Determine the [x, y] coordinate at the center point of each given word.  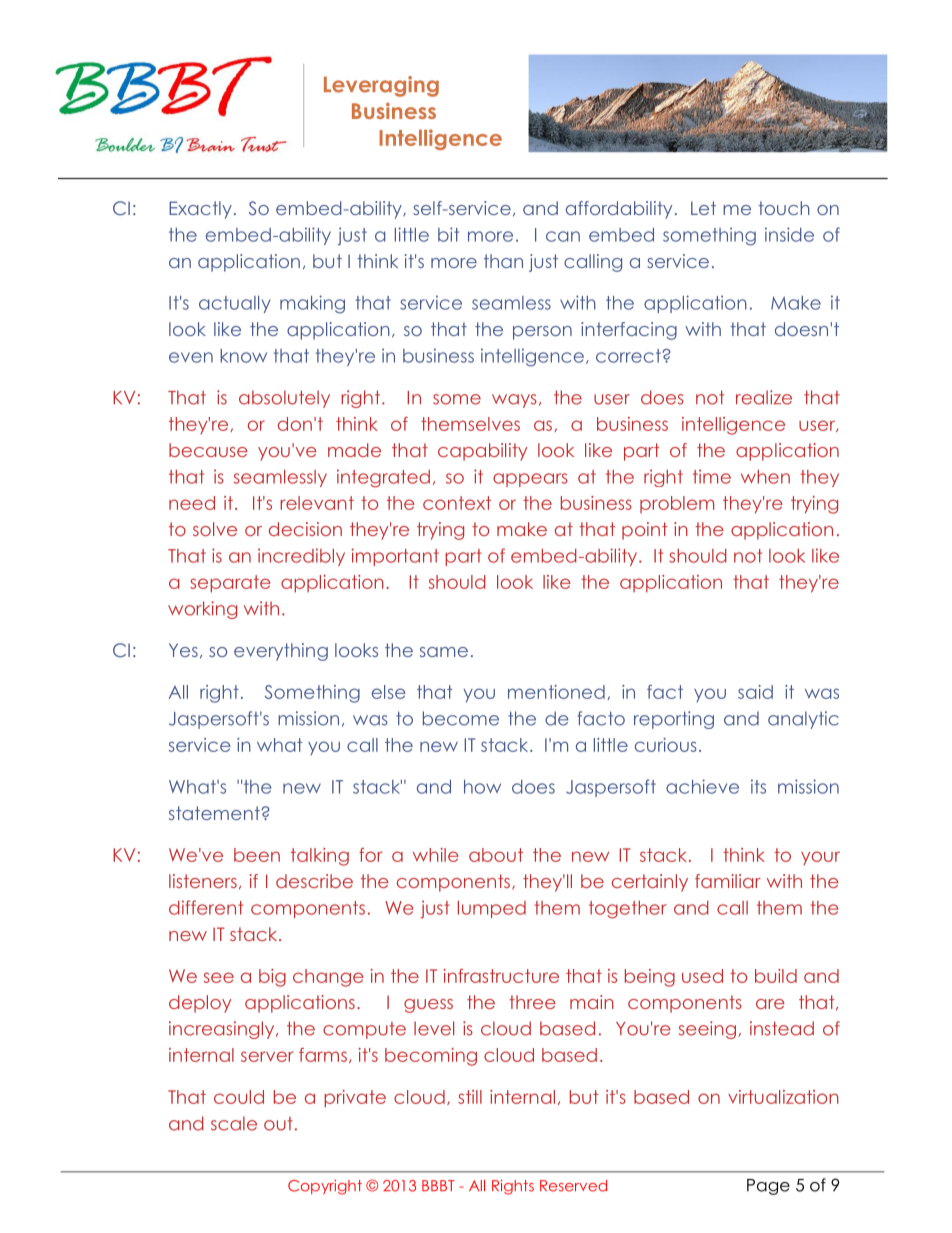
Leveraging [381, 86]
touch [784, 208]
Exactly [200, 210]
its [758, 786]
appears [530, 480]
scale [234, 1123]
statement [215, 813]
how [482, 787]
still [470, 1097]
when [765, 477]
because [208, 450]
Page [768, 1187]
